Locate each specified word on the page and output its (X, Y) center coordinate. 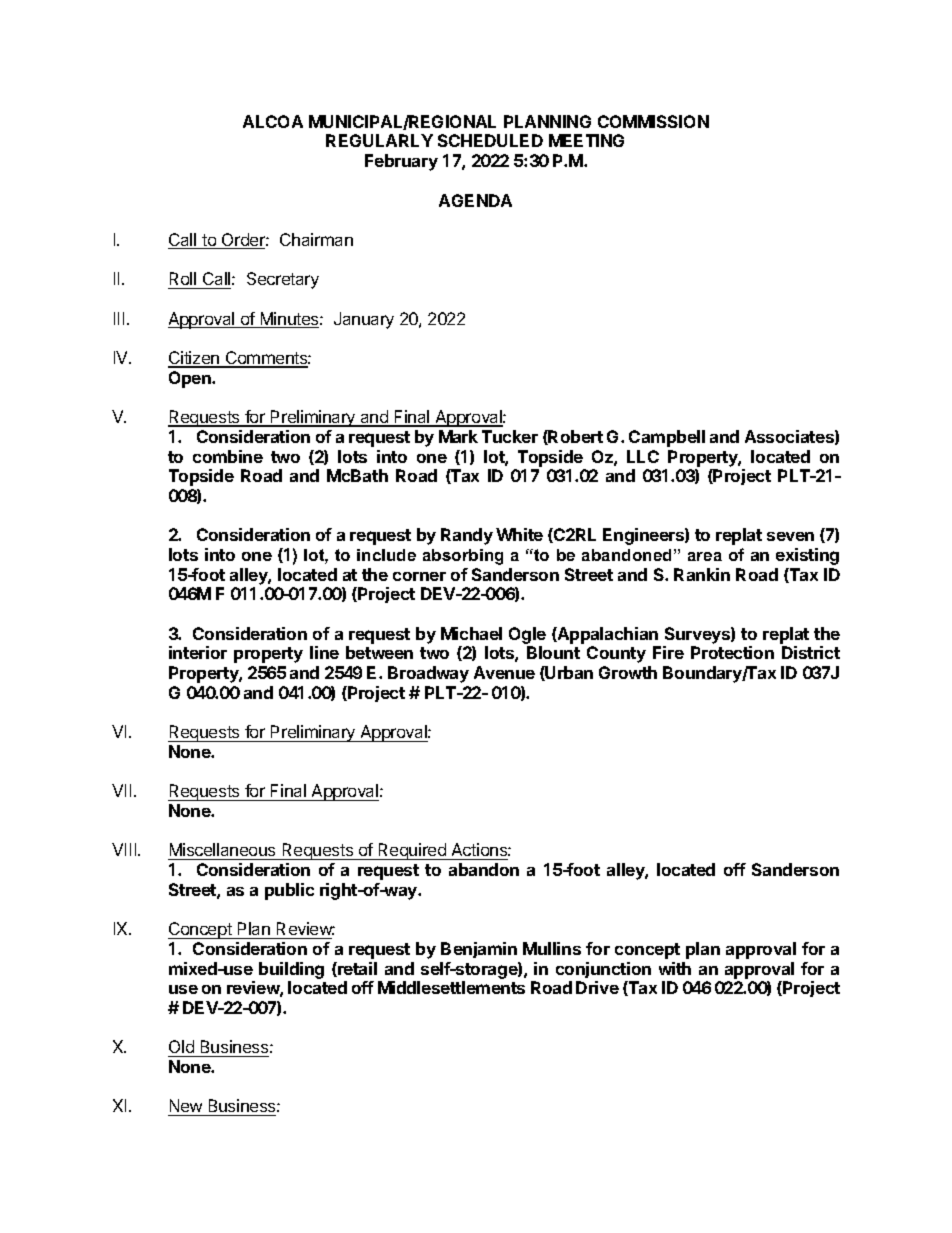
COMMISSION (653, 121)
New (186, 1107)
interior (198, 652)
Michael (471, 633)
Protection (732, 652)
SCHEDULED (490, 140)
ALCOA (273, 121)
